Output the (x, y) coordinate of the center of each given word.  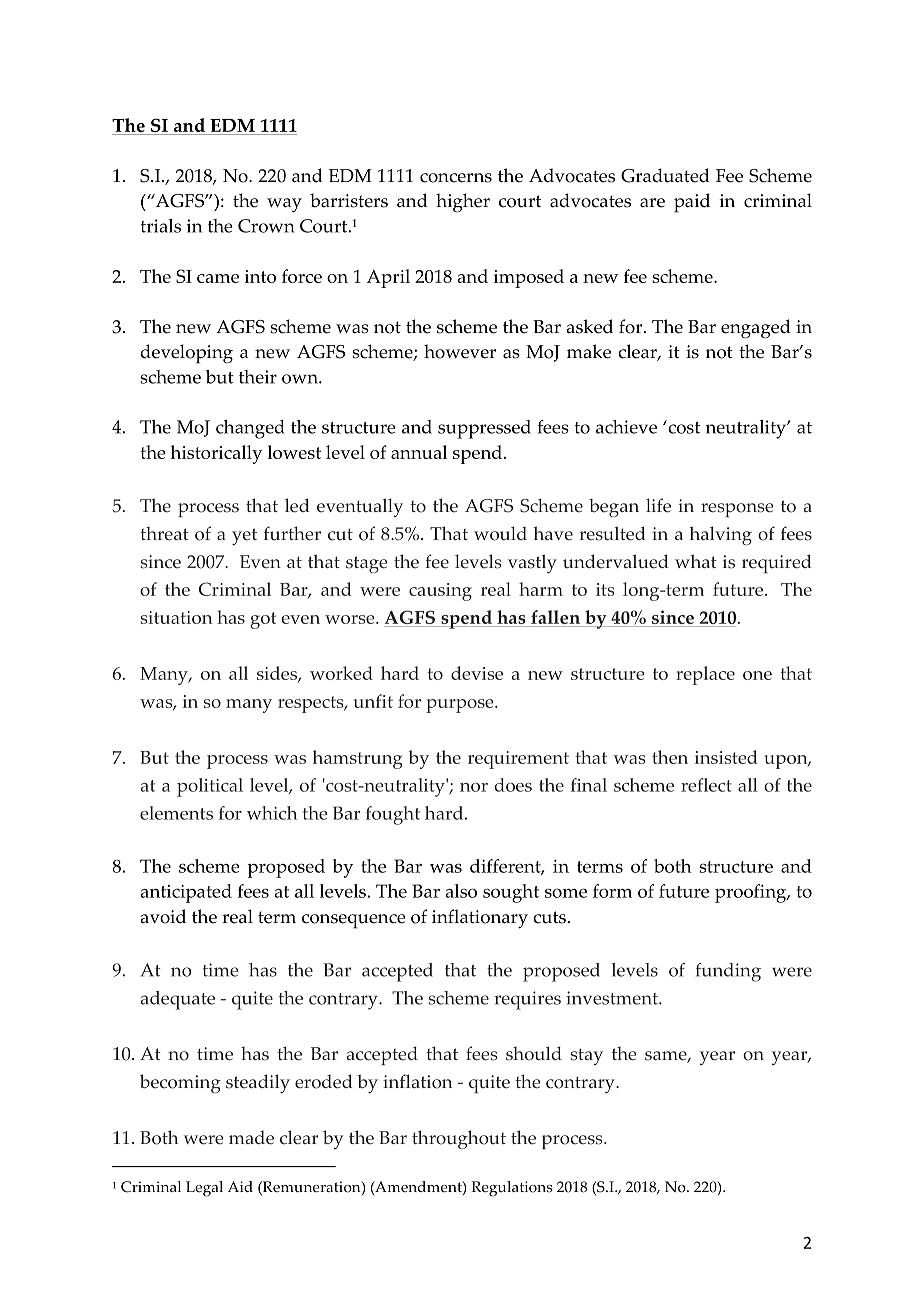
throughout (459, 1139)
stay (586, 1057)
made (251, 1138)
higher (463, 202)
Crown (266, 226)
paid (692, 203)
